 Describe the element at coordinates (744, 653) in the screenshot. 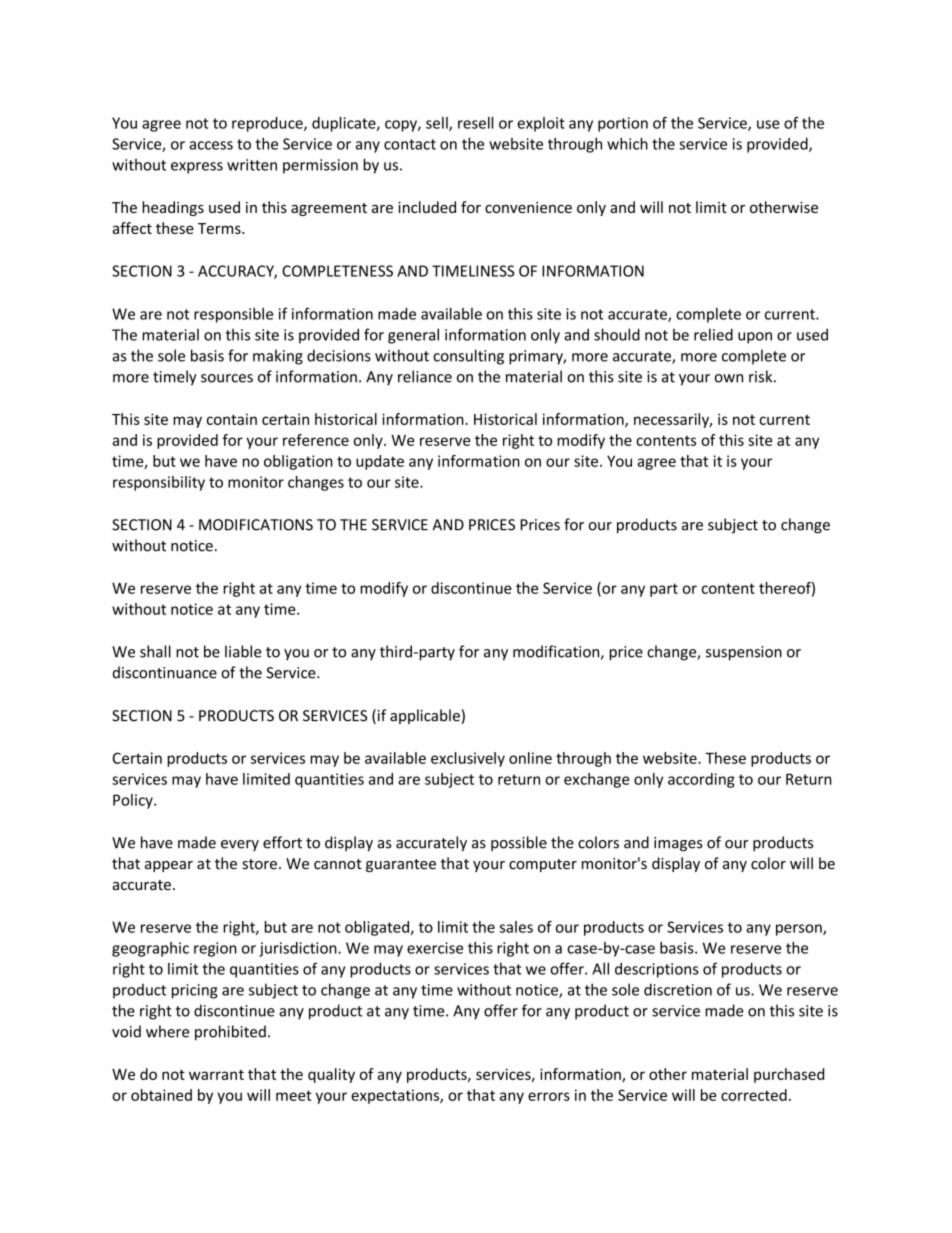

I see `suspension` at that location.
